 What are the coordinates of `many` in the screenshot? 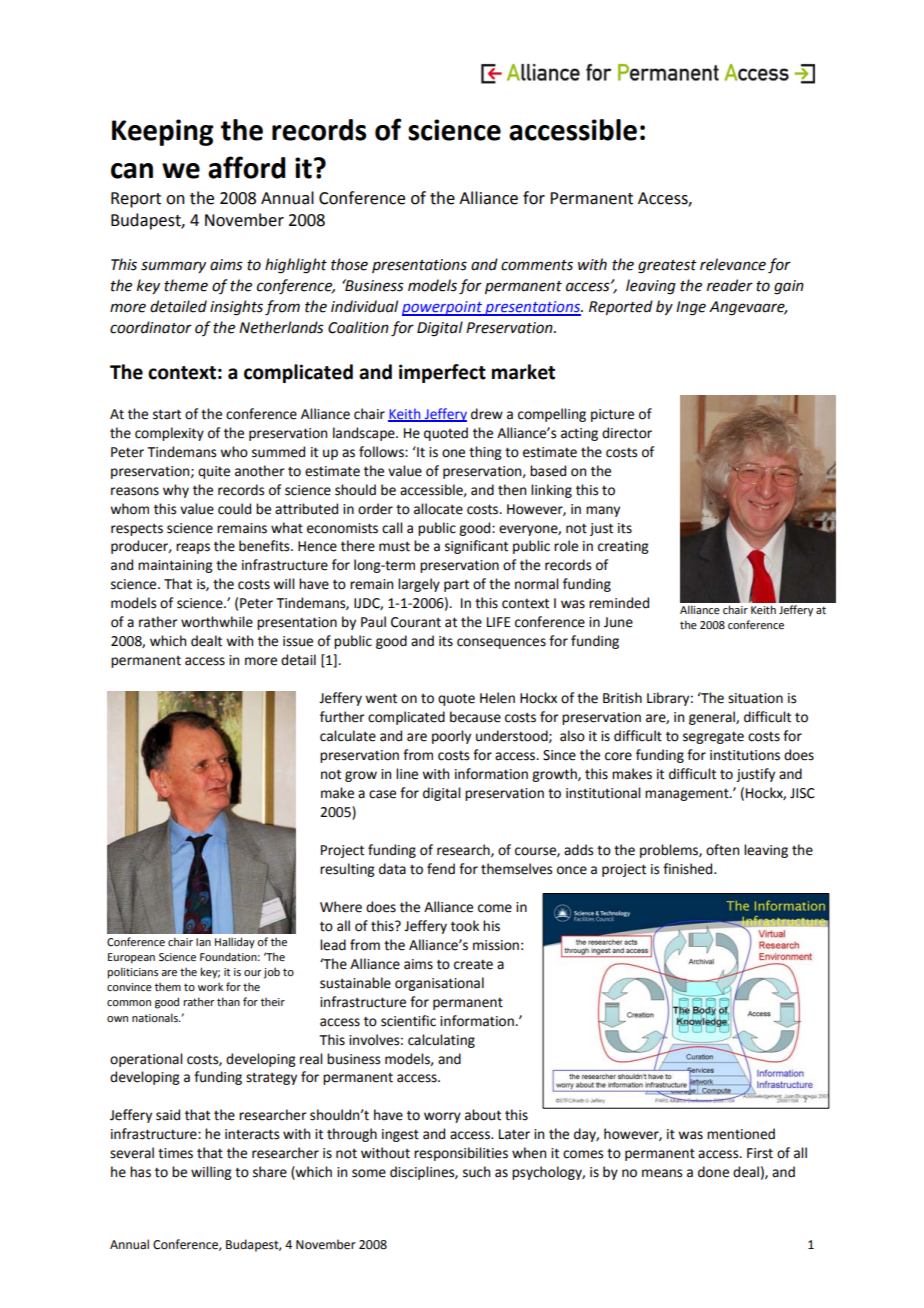 It's located at (603, 511).
